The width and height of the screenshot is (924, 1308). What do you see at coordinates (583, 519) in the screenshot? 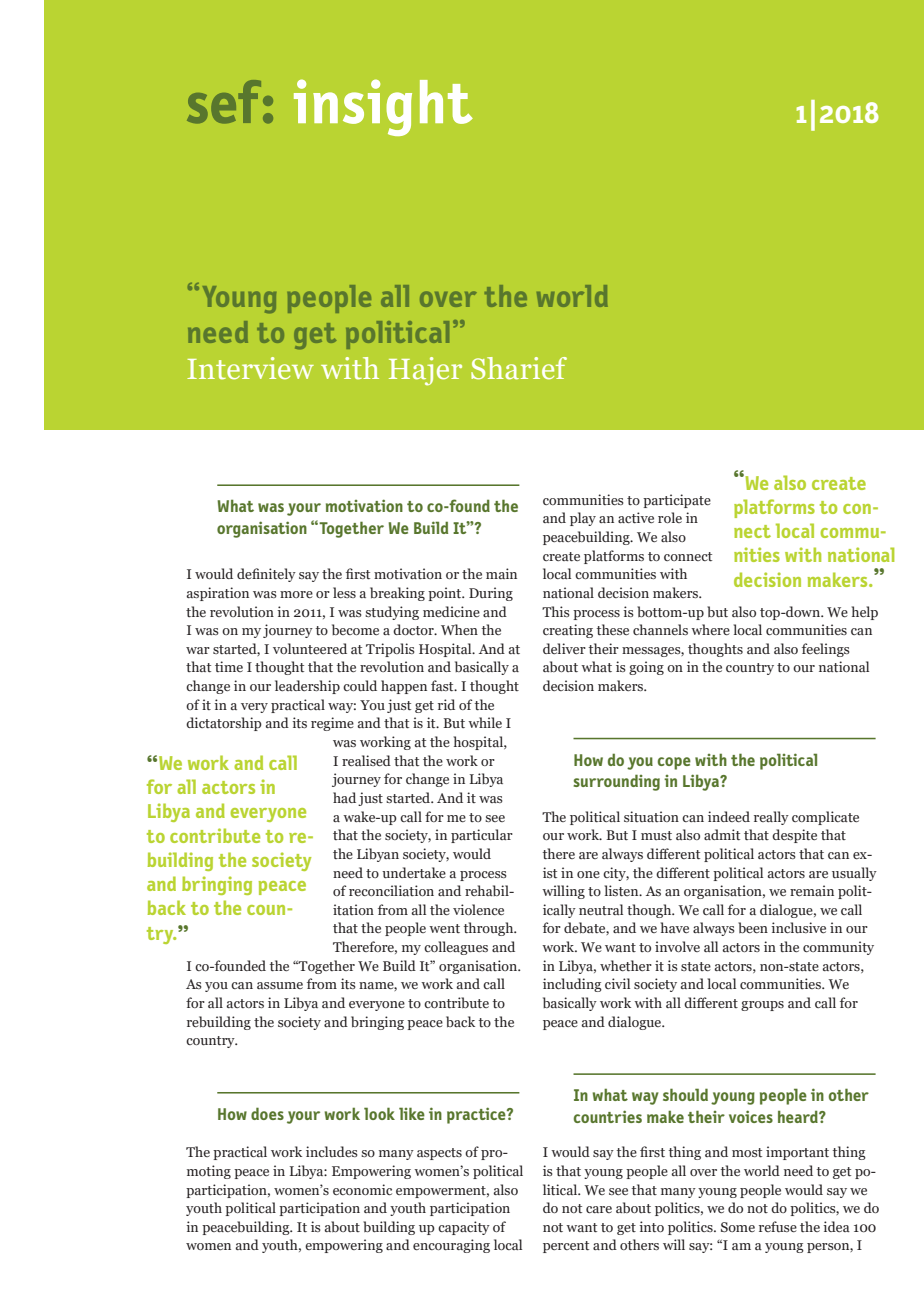
I see `play` at bounding box center [583, 519].
